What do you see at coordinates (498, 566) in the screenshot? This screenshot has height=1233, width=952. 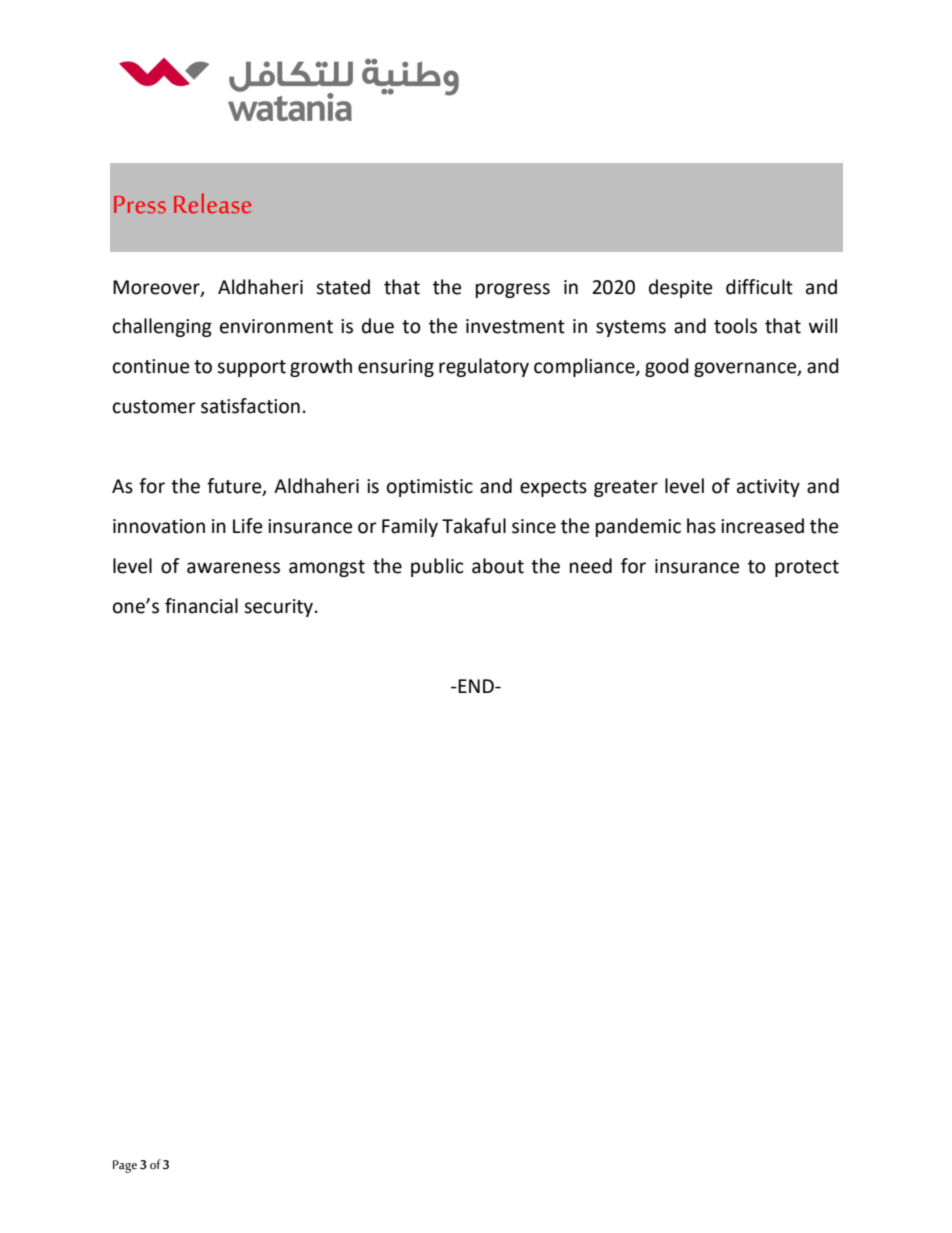 I see `about` at bounding box center [498, 566].
